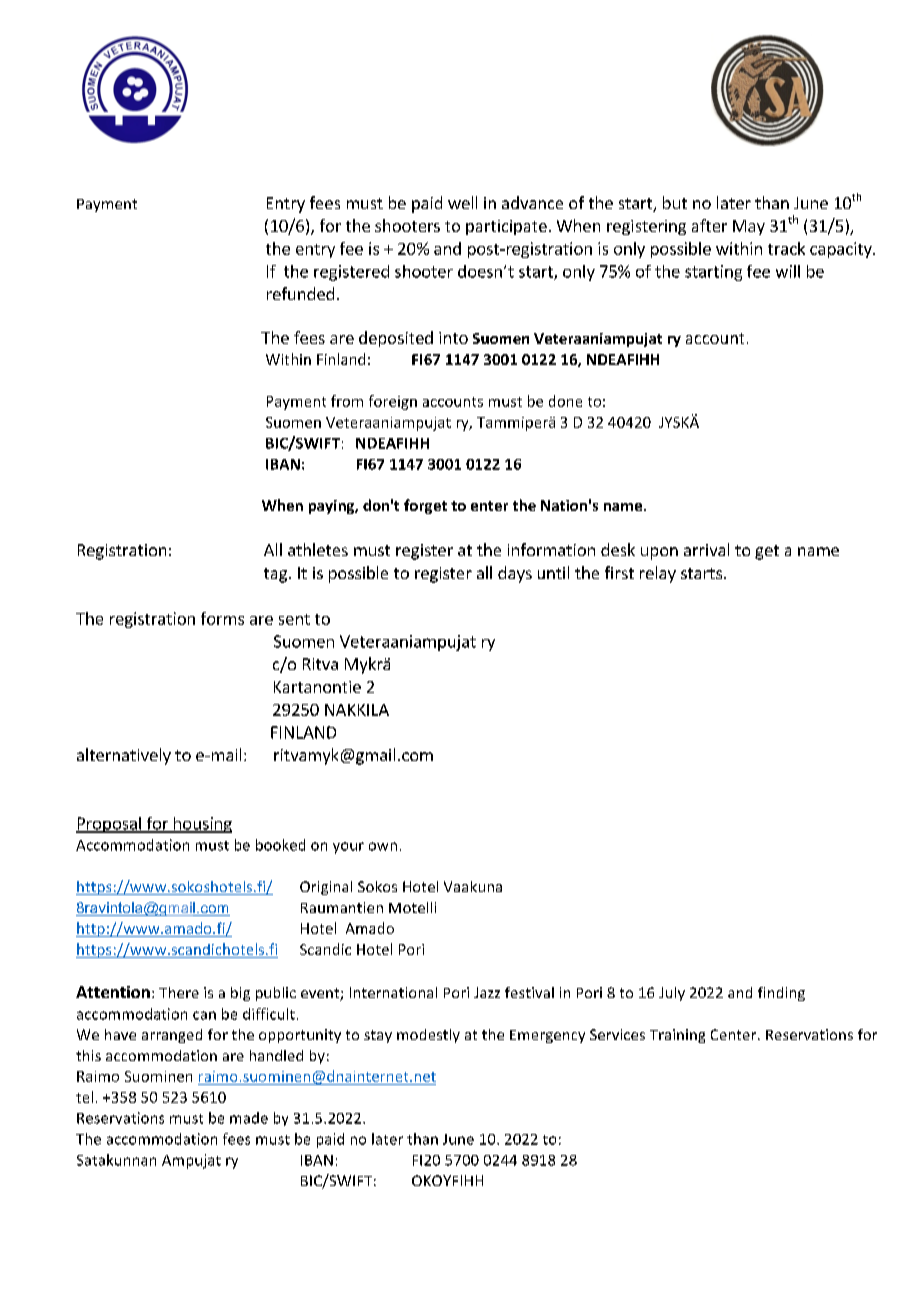  What do you see at coordinates (506, 227) in the screenshot?
I see `participate` at bounding box center [506, 227].
